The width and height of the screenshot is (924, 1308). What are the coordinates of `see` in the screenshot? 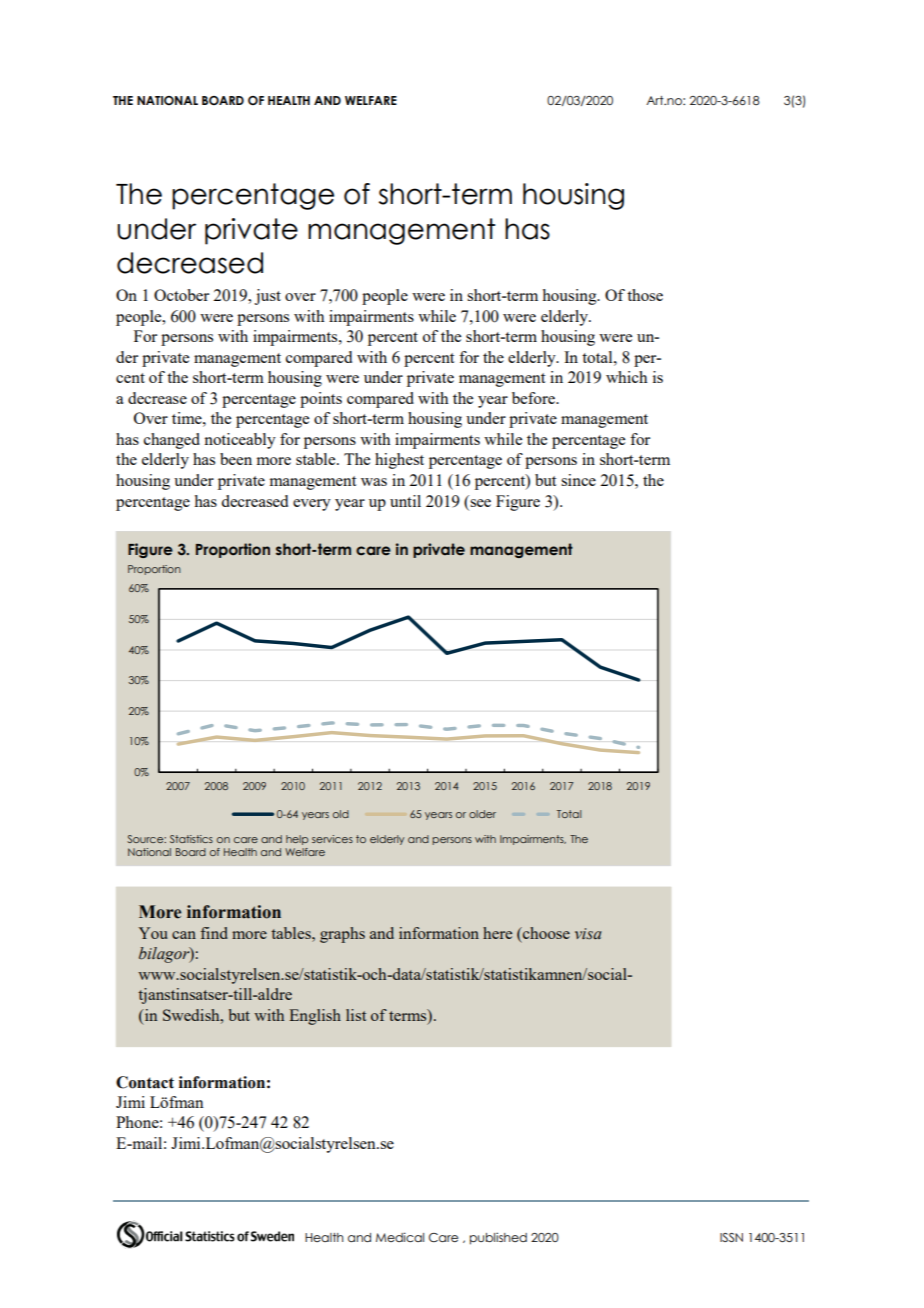 It's located at (480, 503).
